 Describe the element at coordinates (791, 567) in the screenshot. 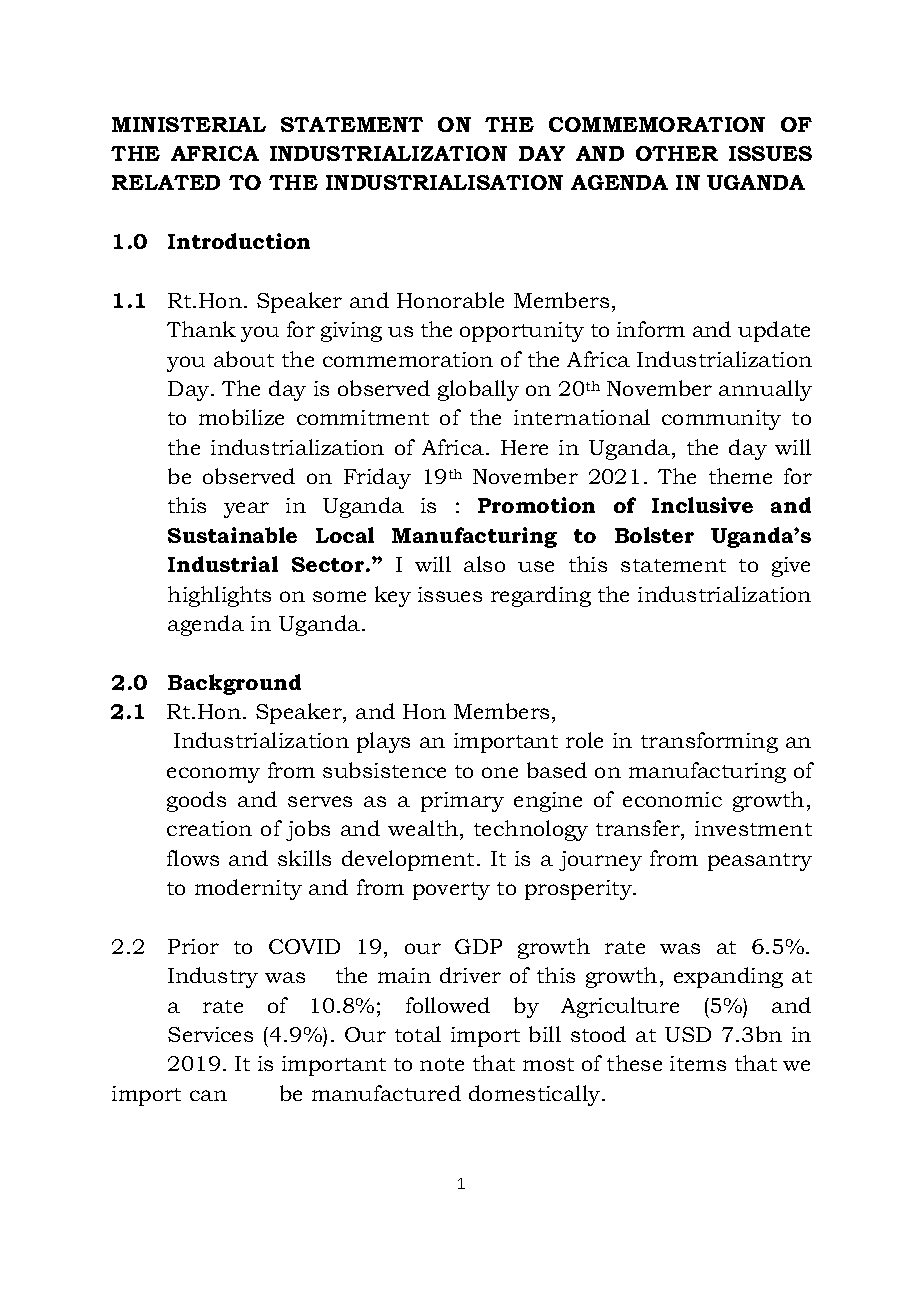

I see `give` at that location.
